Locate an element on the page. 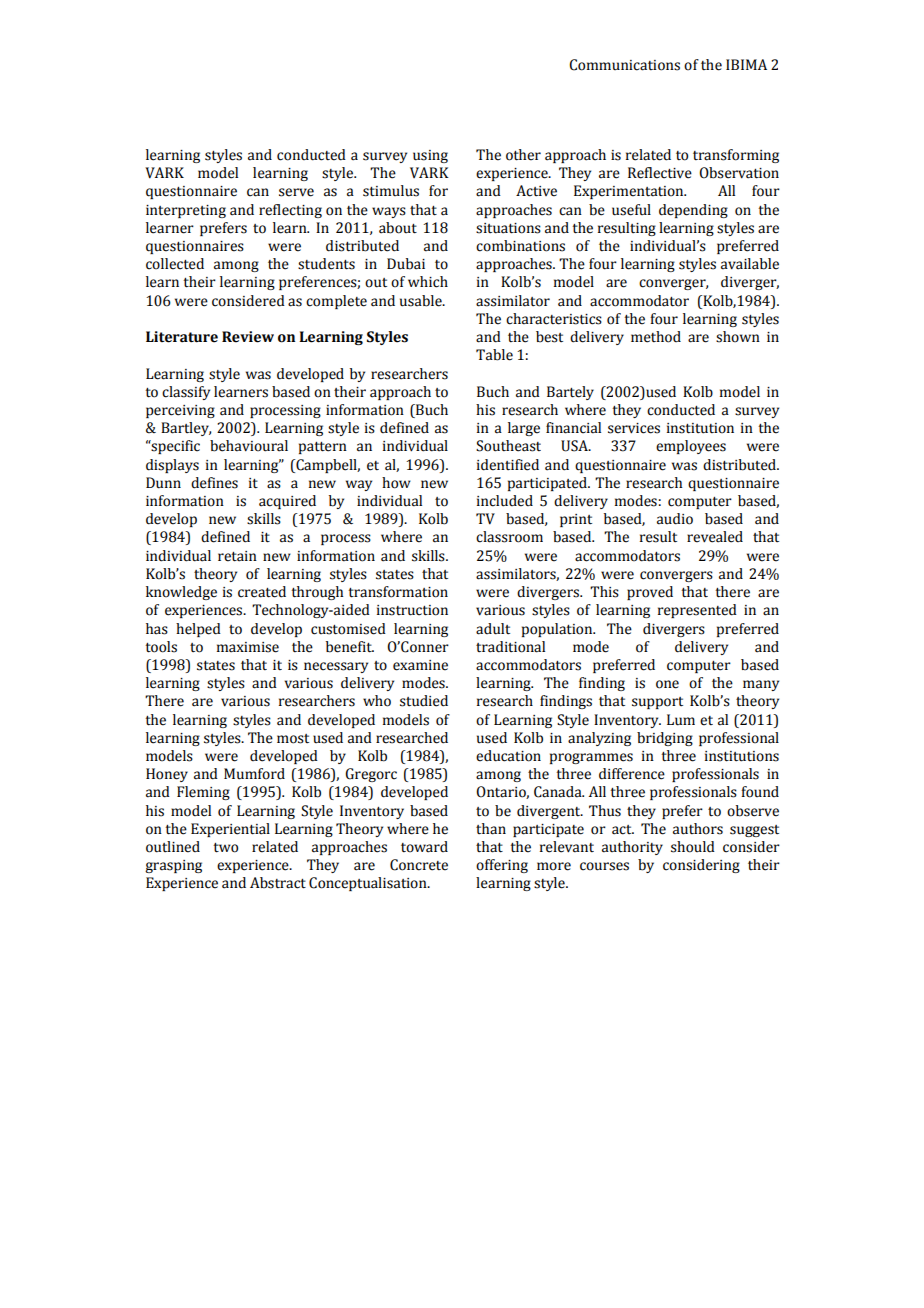  interpreting is located at coordinates (186, 211).
